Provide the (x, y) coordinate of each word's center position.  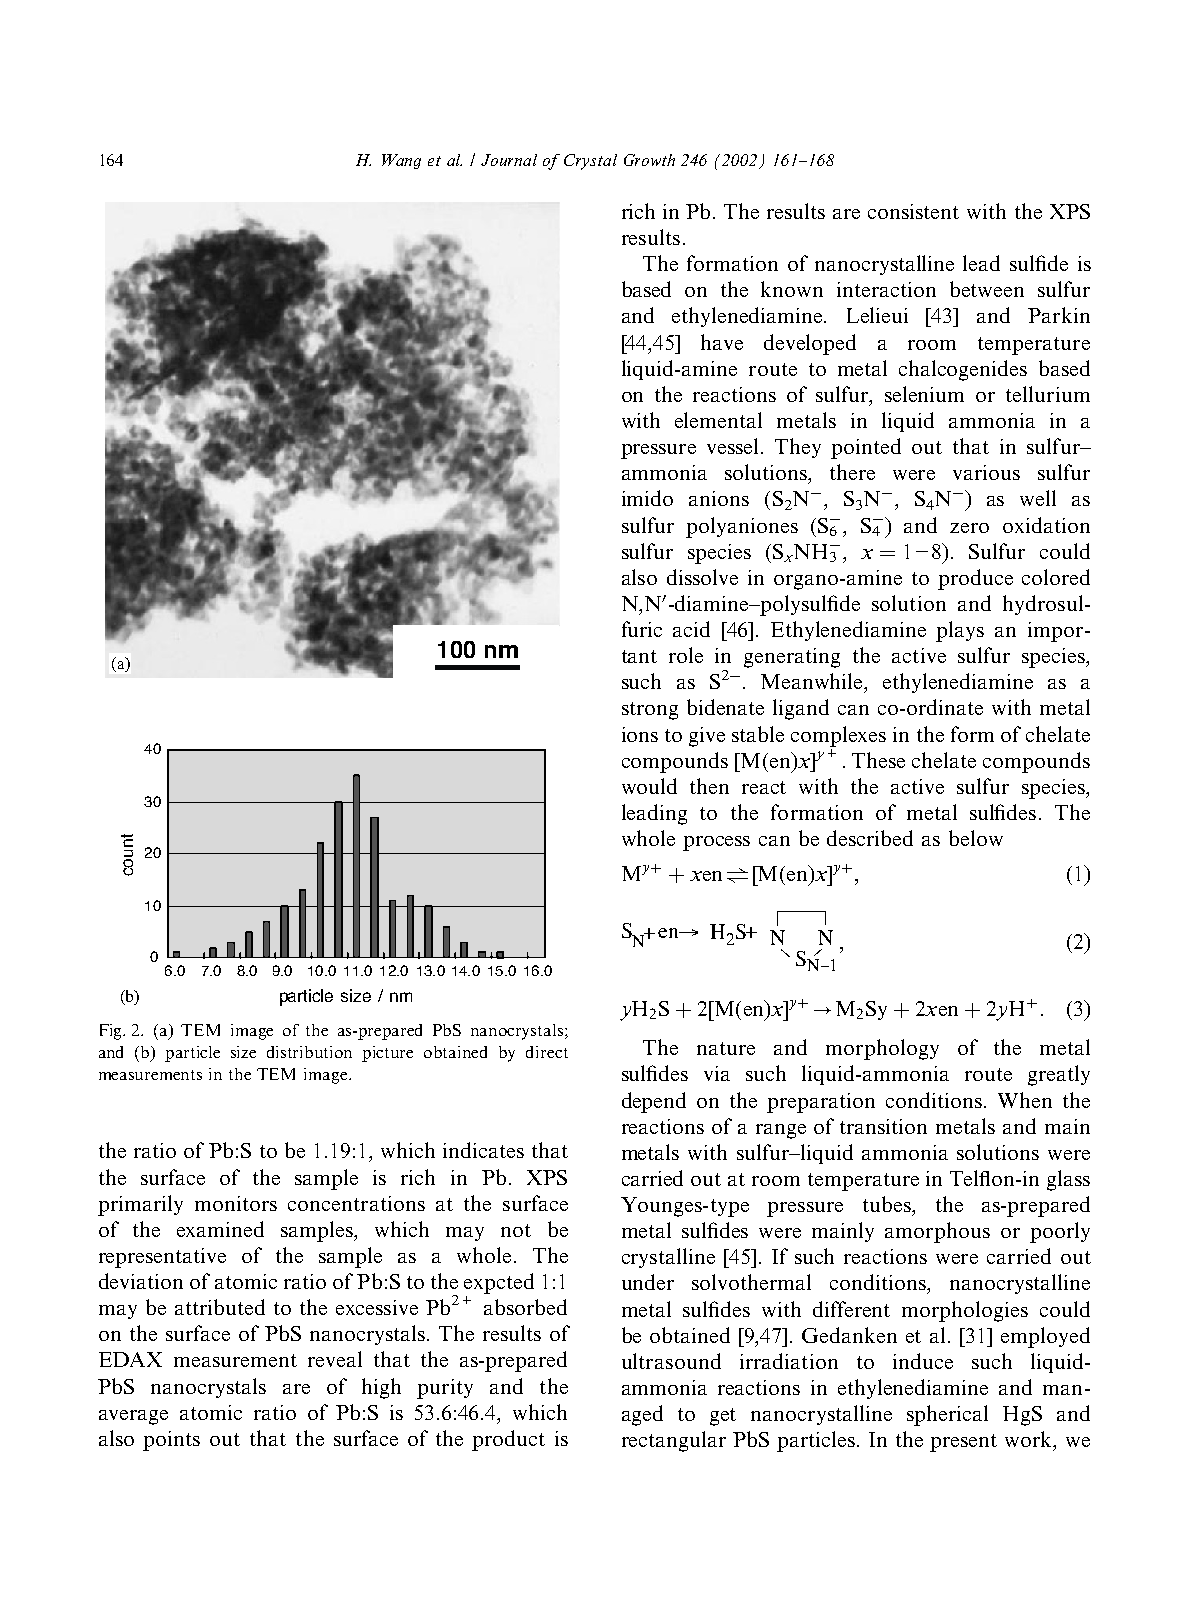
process (716, 843)
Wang (401, 161)
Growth (649, 160)
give (707, 737)
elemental (718, 420)
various (986, 472)
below (976, 838)
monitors (236, 1203)
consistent (913, 211)
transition (883, 1126)
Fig (112, 1032)
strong (650, 711)
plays (960, 631)
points (171, 1441)
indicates (483, 1150)
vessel (732, 446)
